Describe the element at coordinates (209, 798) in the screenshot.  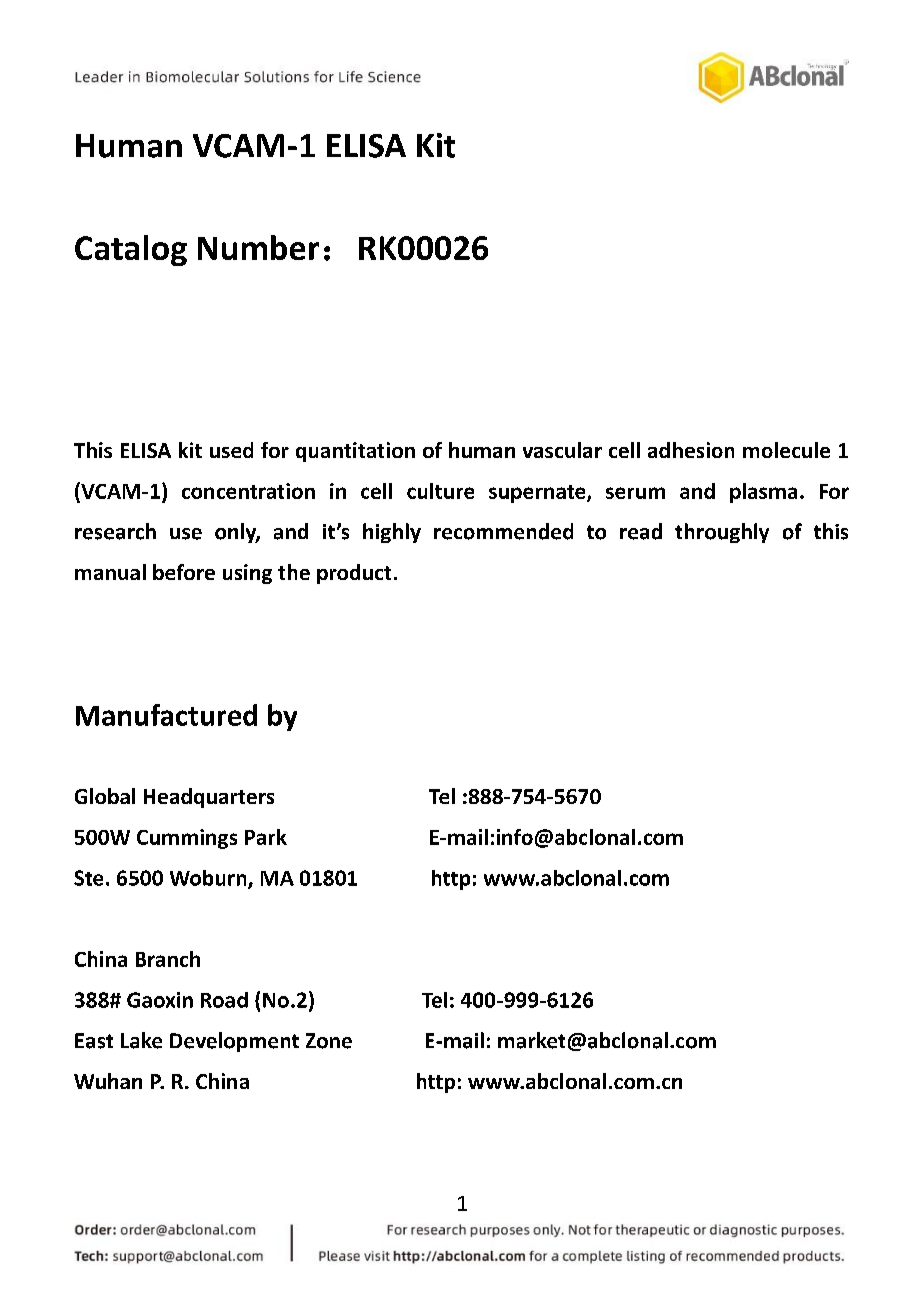
I see `Headquarters` at that location.
